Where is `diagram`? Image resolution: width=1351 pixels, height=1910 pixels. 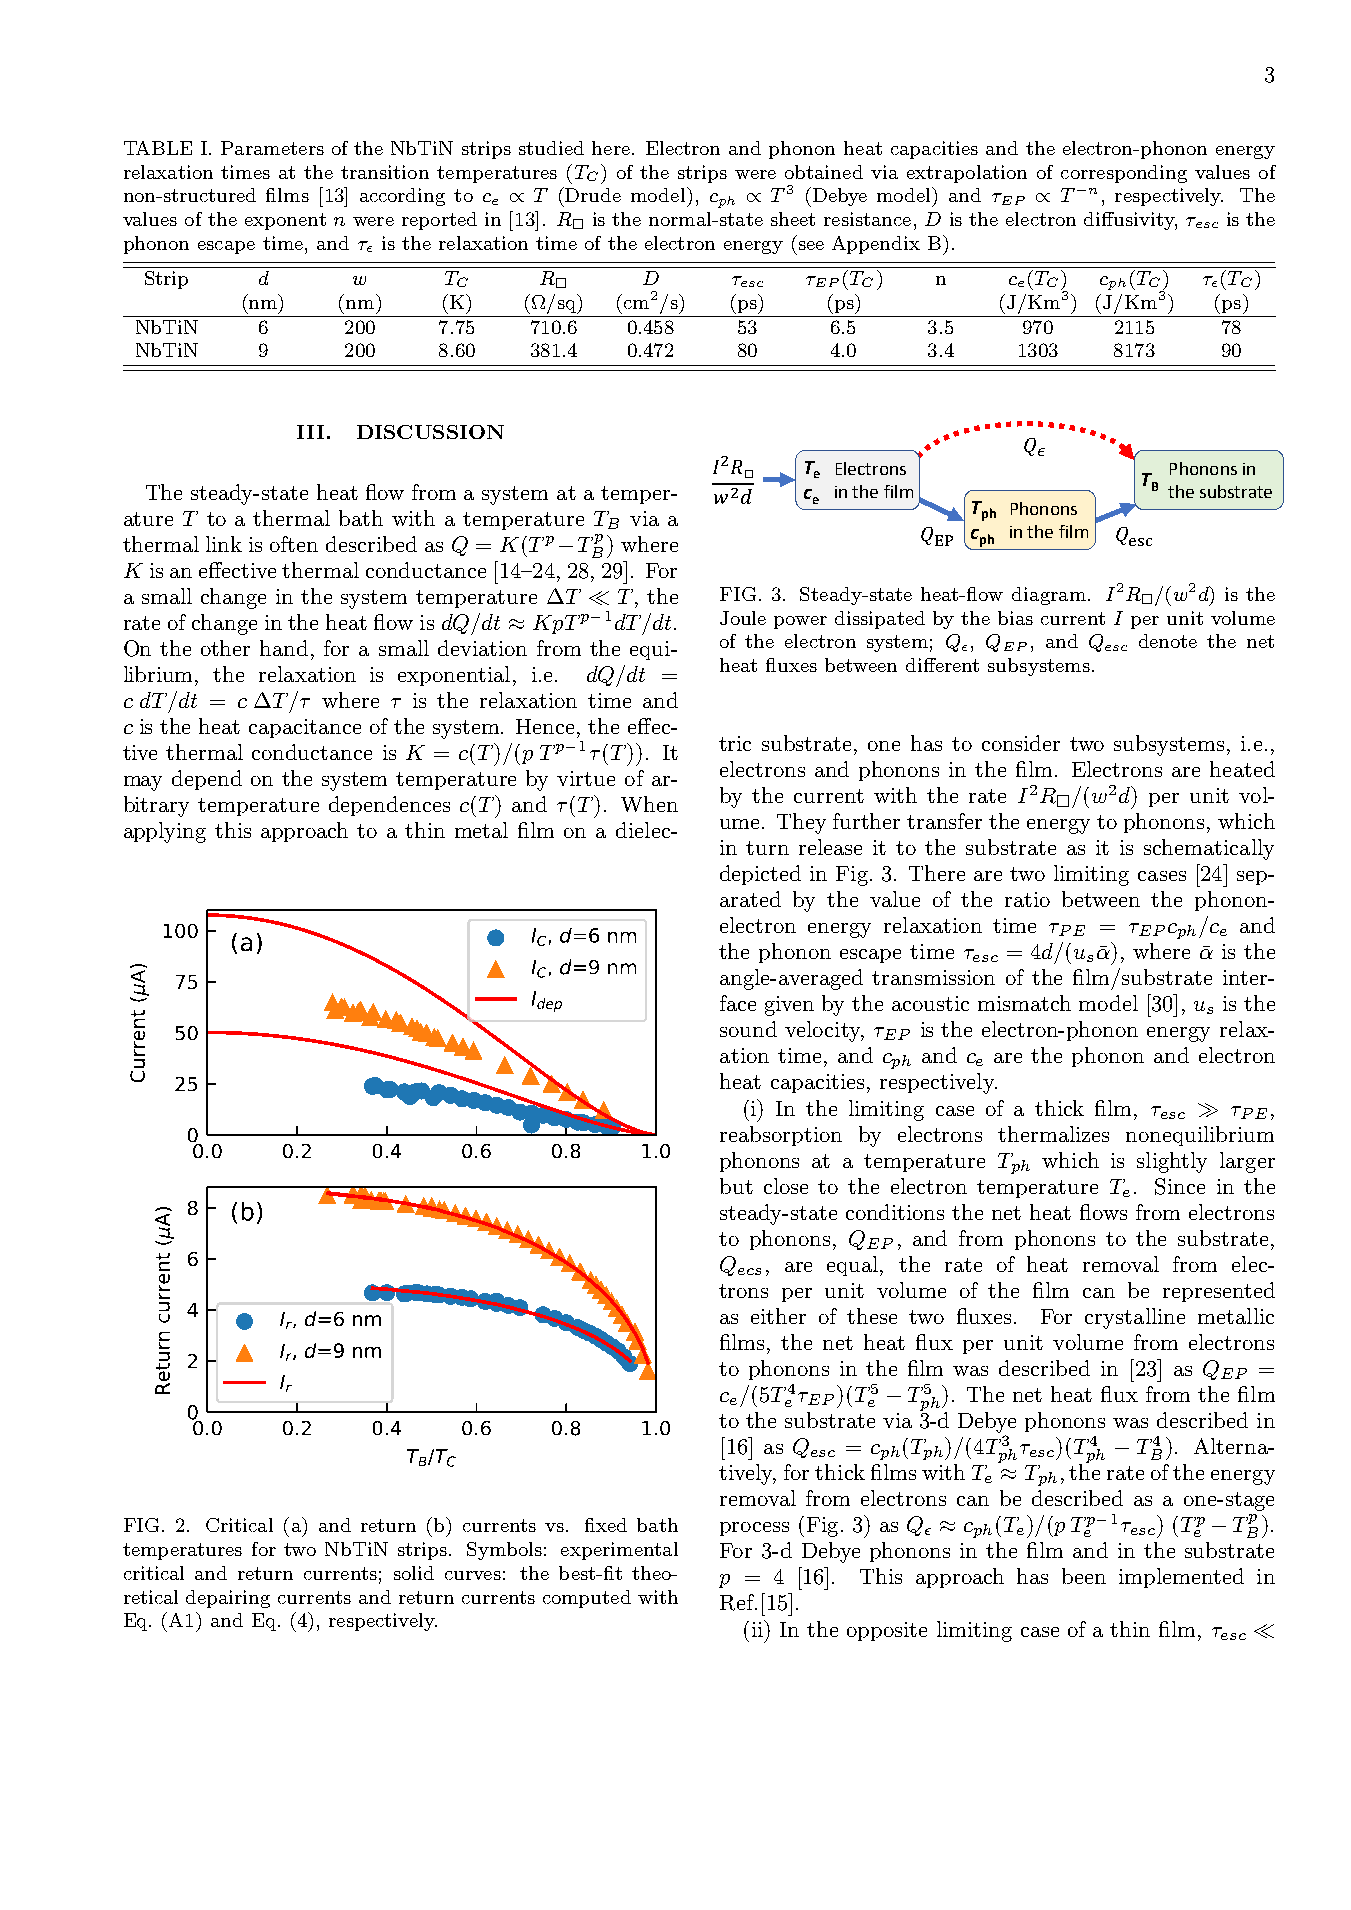 diagram is located at coordinates (1049, 596).
